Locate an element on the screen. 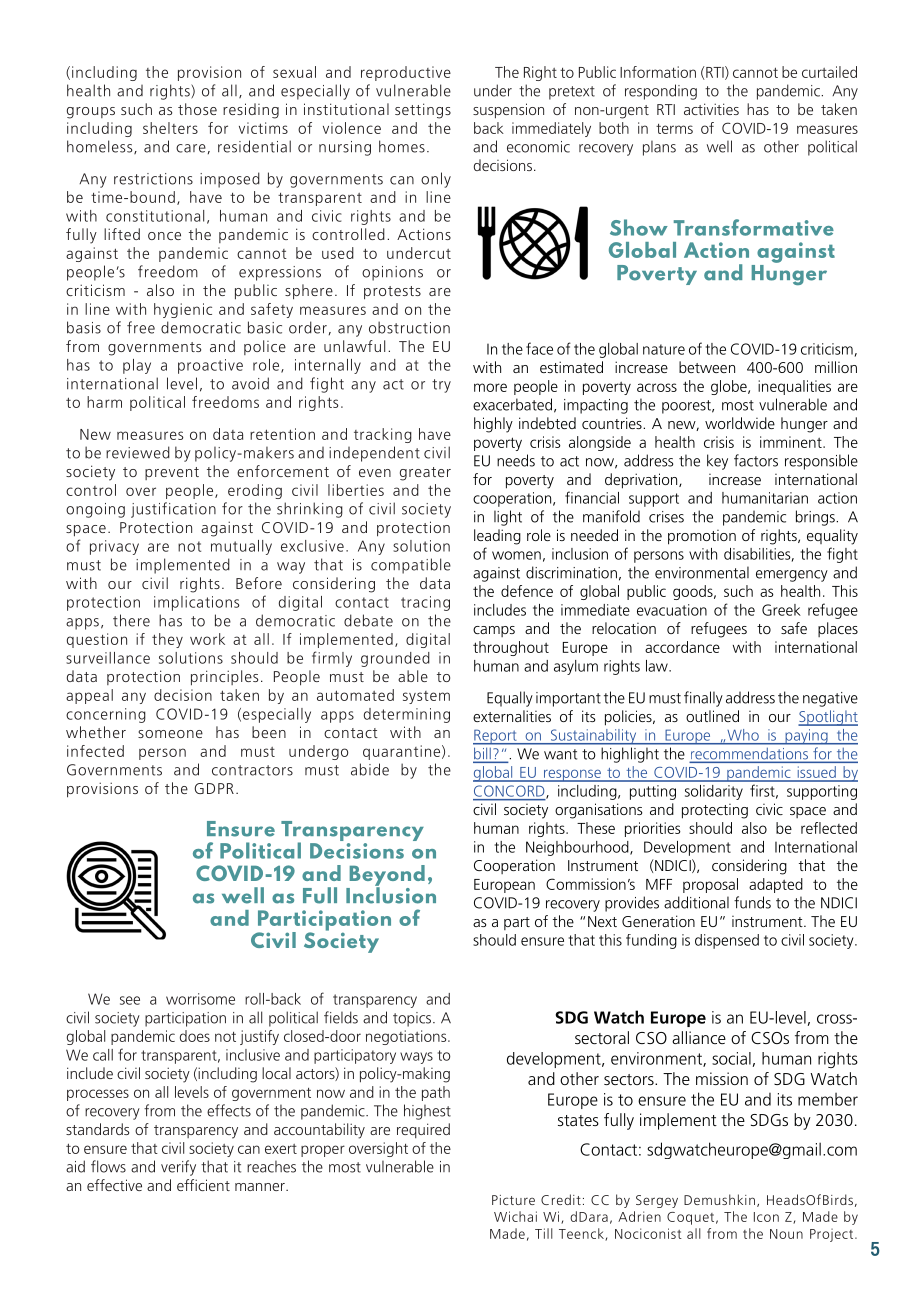 The image size is (924, 1308). activities is located at coordinates (711, 109).
